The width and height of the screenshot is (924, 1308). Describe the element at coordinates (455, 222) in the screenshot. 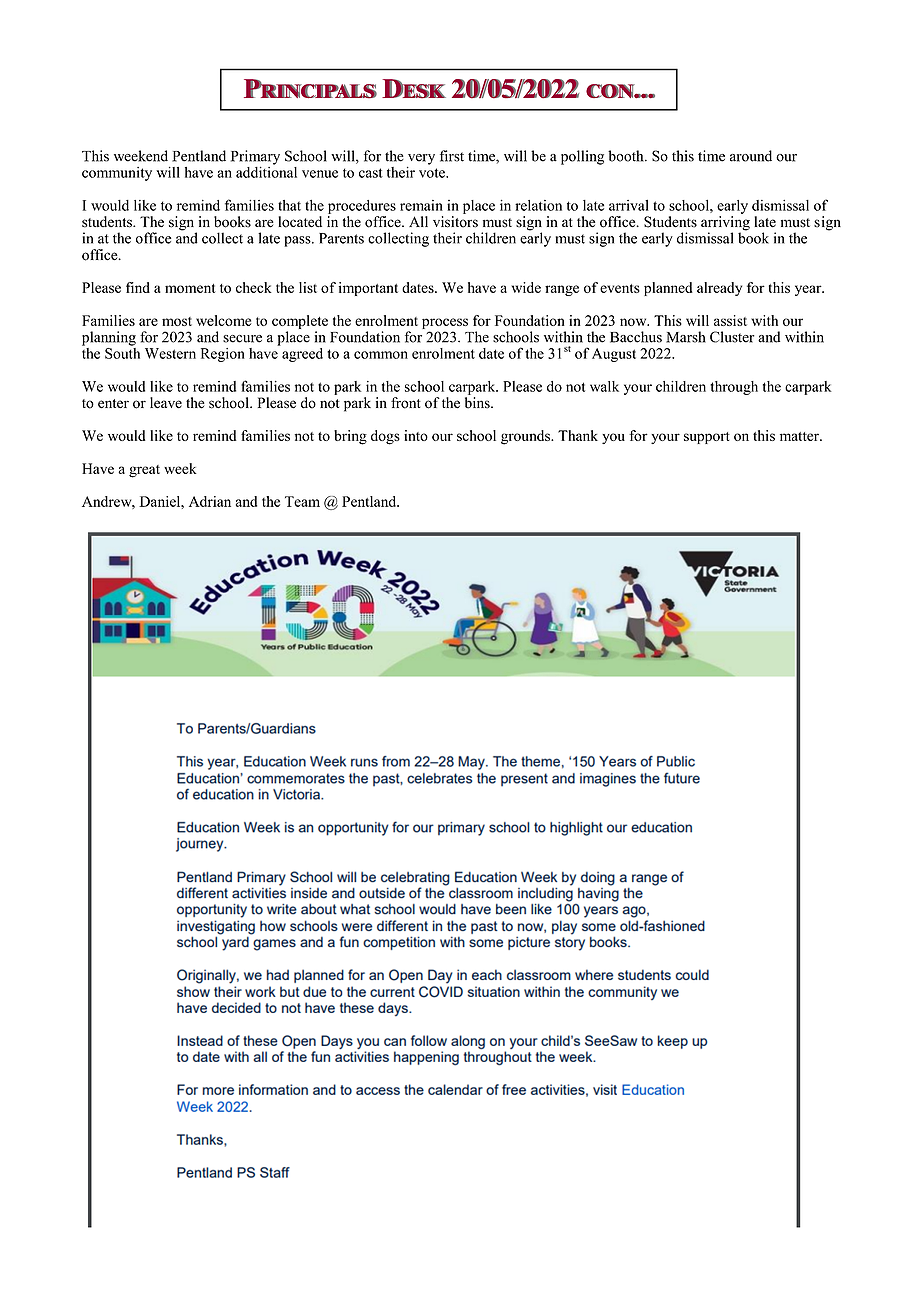

I see `visitors` at that location.
